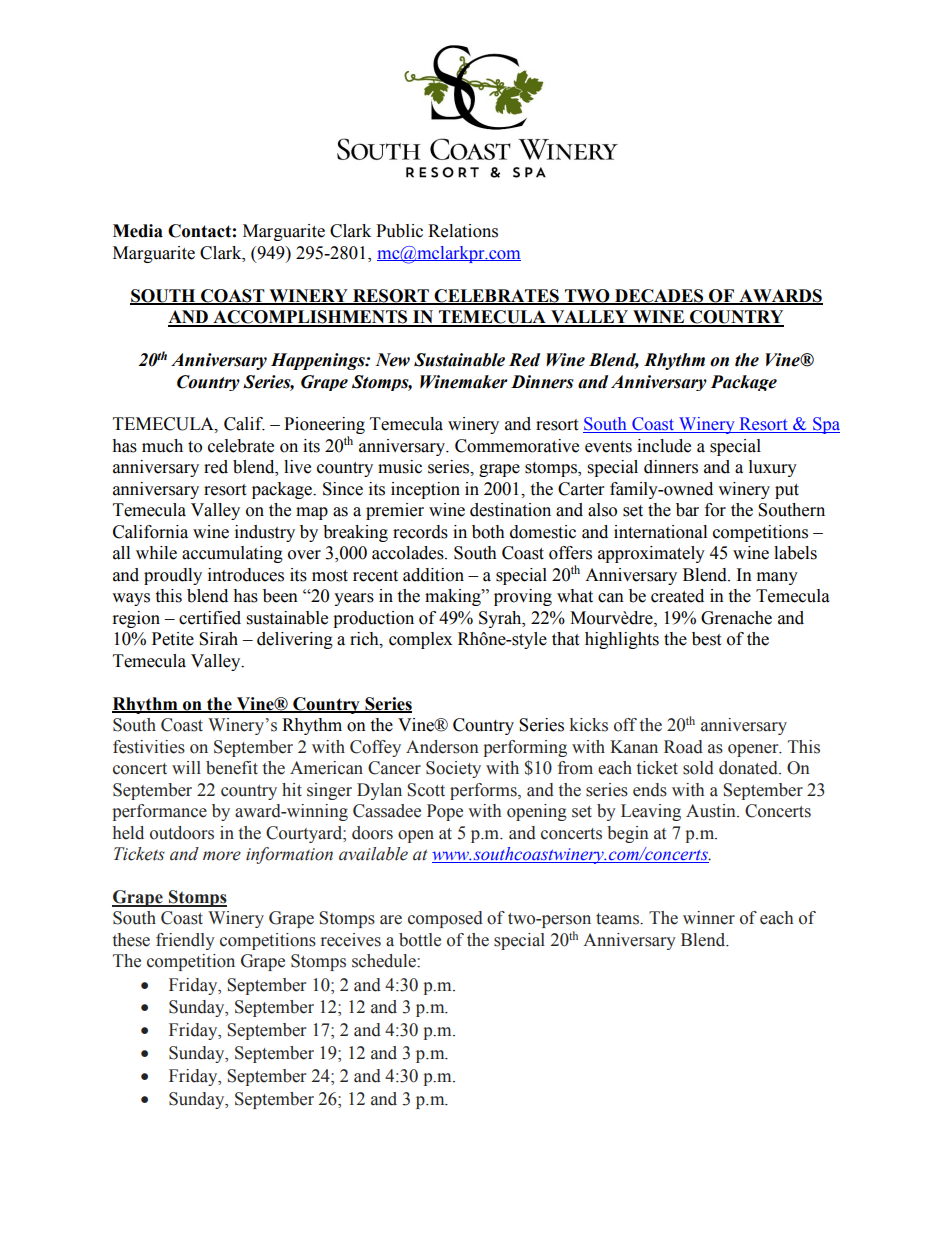 The width and height of the document is (952, 1233). Describe the element at coordinates (659, 296) in the document. I see `DECADES` at that location.
